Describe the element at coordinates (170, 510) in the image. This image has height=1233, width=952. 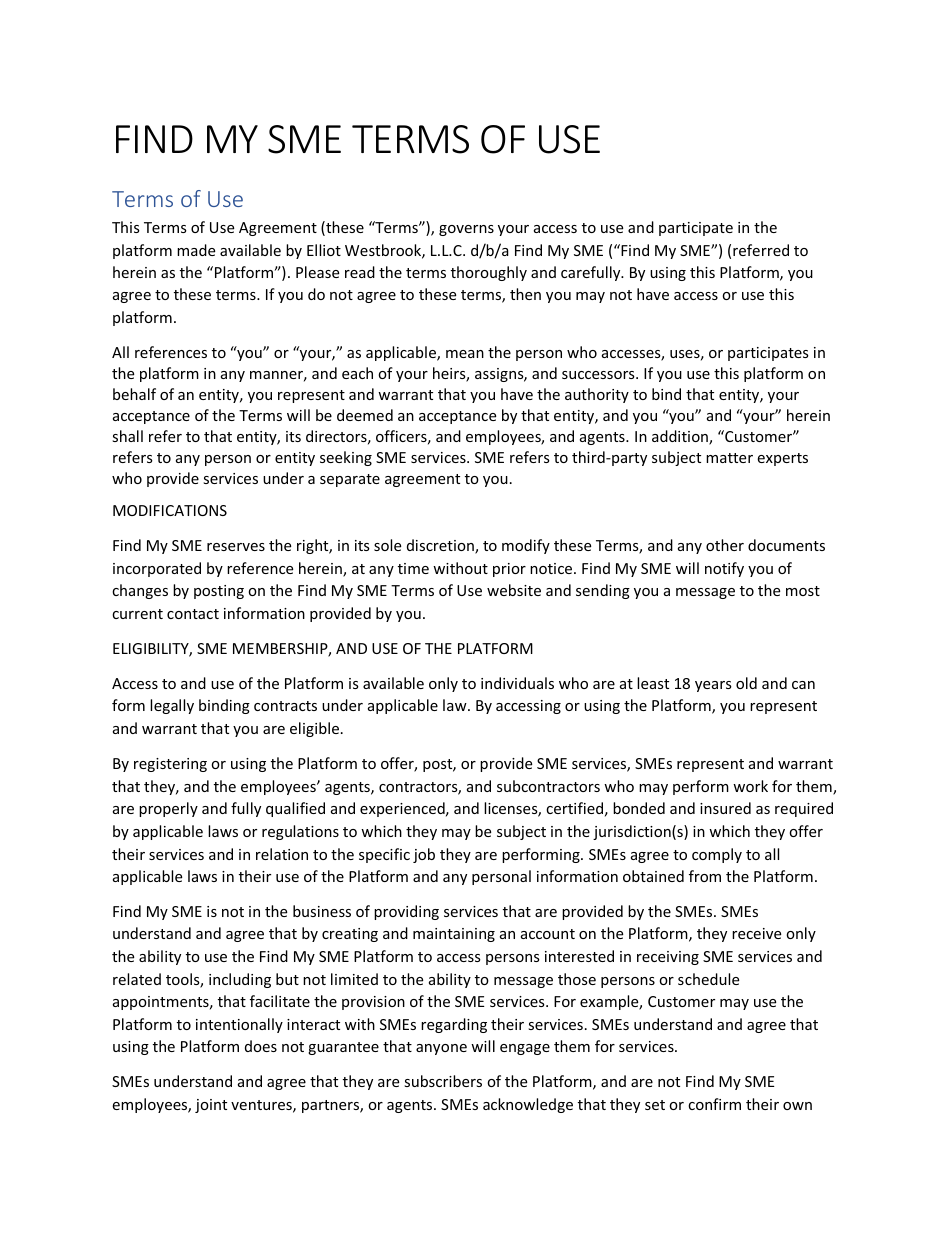
I see `MODIFICATIONS` at that location.
